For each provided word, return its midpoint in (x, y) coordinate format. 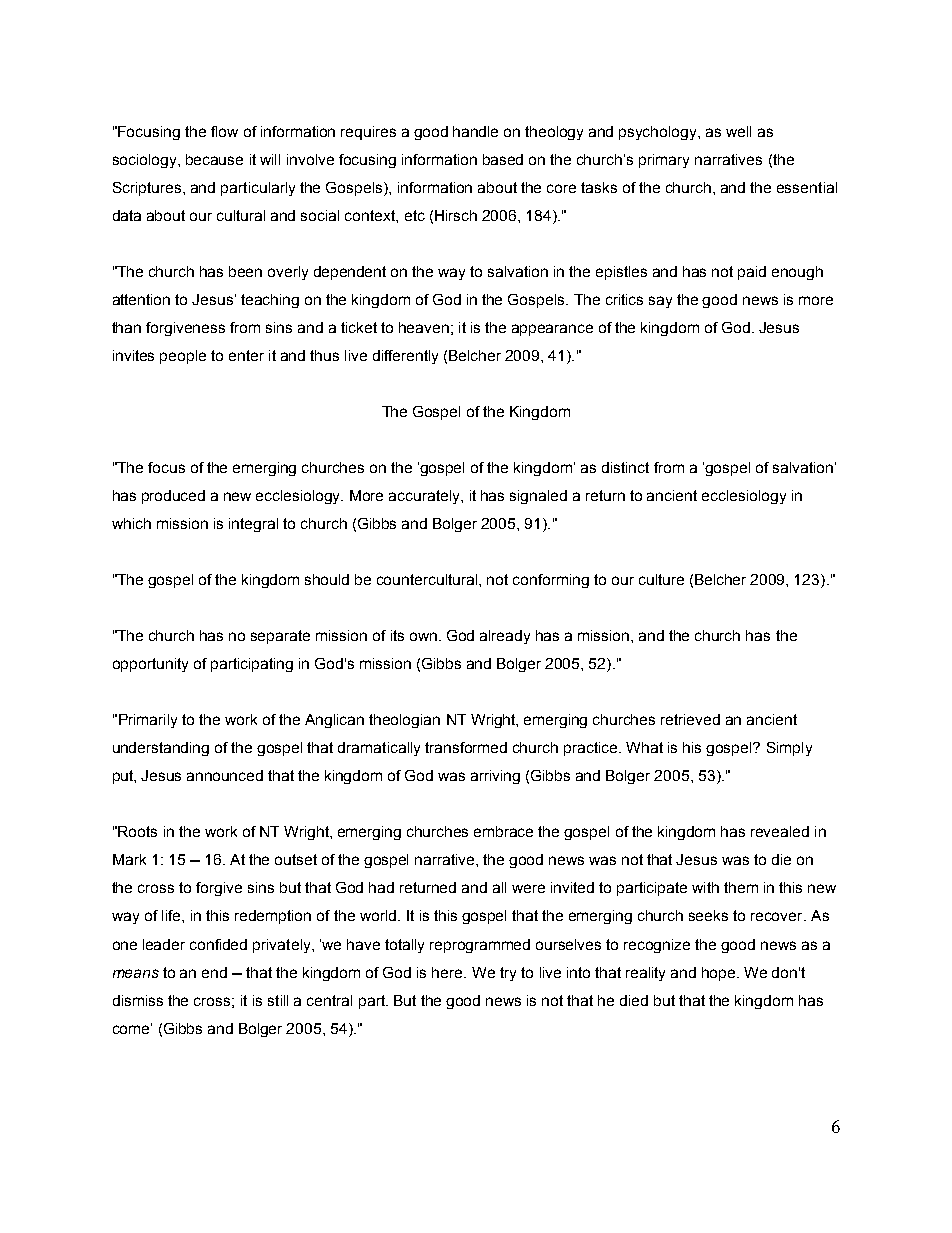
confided (218, 944)
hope (720, 974)
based (503, 159)
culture (661, 579)
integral (253, 525)
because (214, 159)
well (738, 131)
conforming (551, 581)
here (448, 972)
